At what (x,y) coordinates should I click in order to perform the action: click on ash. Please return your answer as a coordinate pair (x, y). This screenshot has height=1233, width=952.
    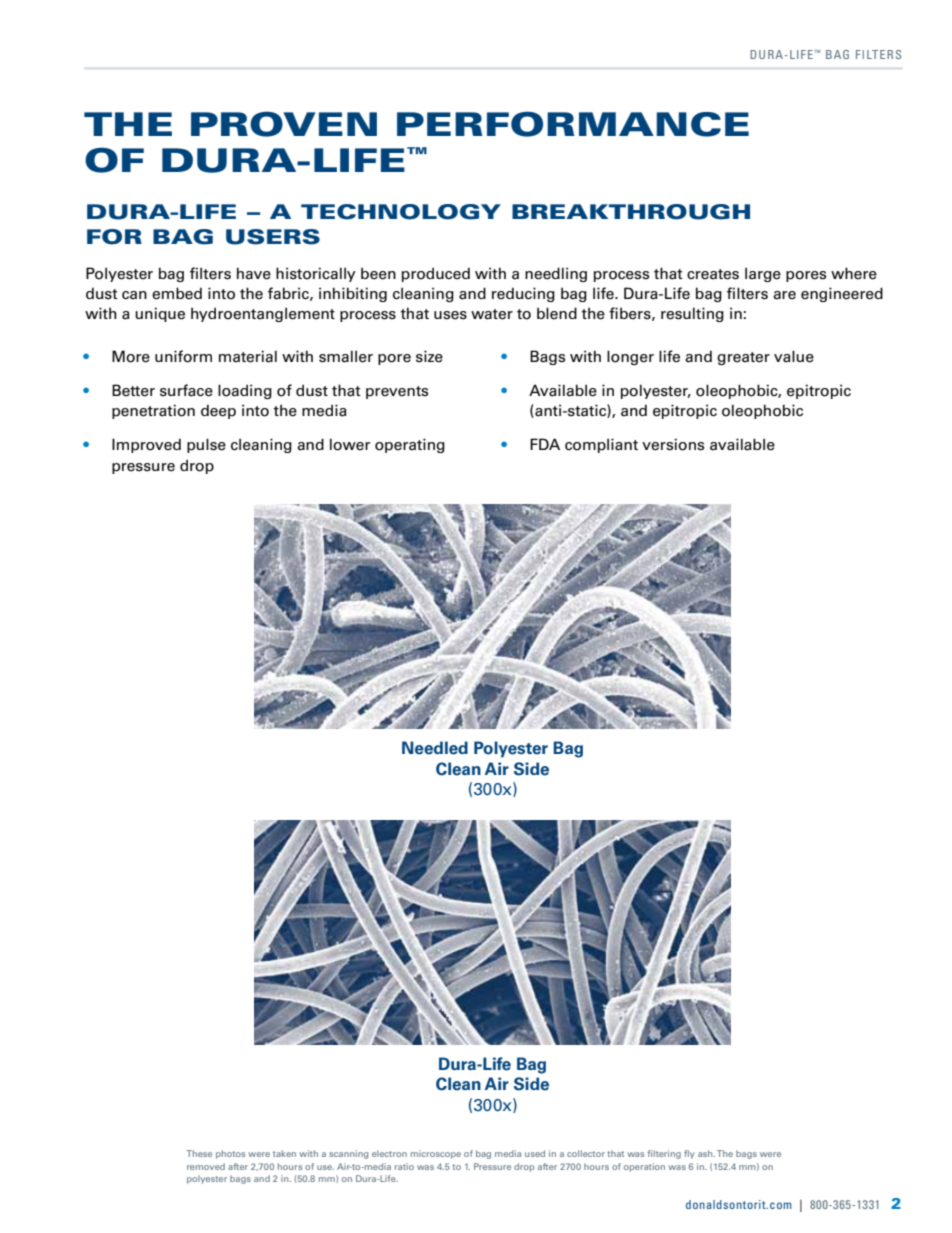
    Looking at the image, I should click on (706, 1153).
